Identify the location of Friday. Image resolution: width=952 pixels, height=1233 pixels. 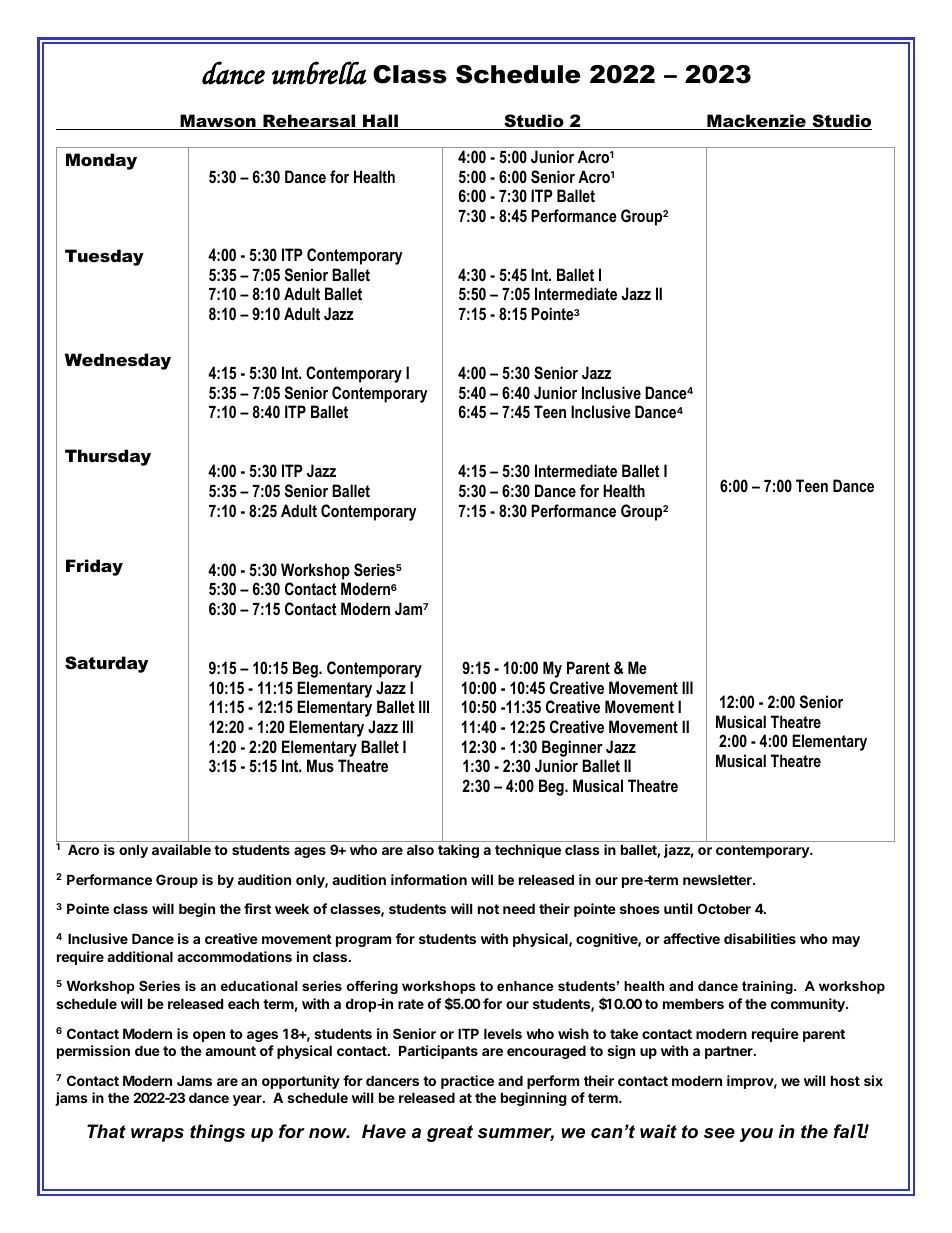
(94, 567).
